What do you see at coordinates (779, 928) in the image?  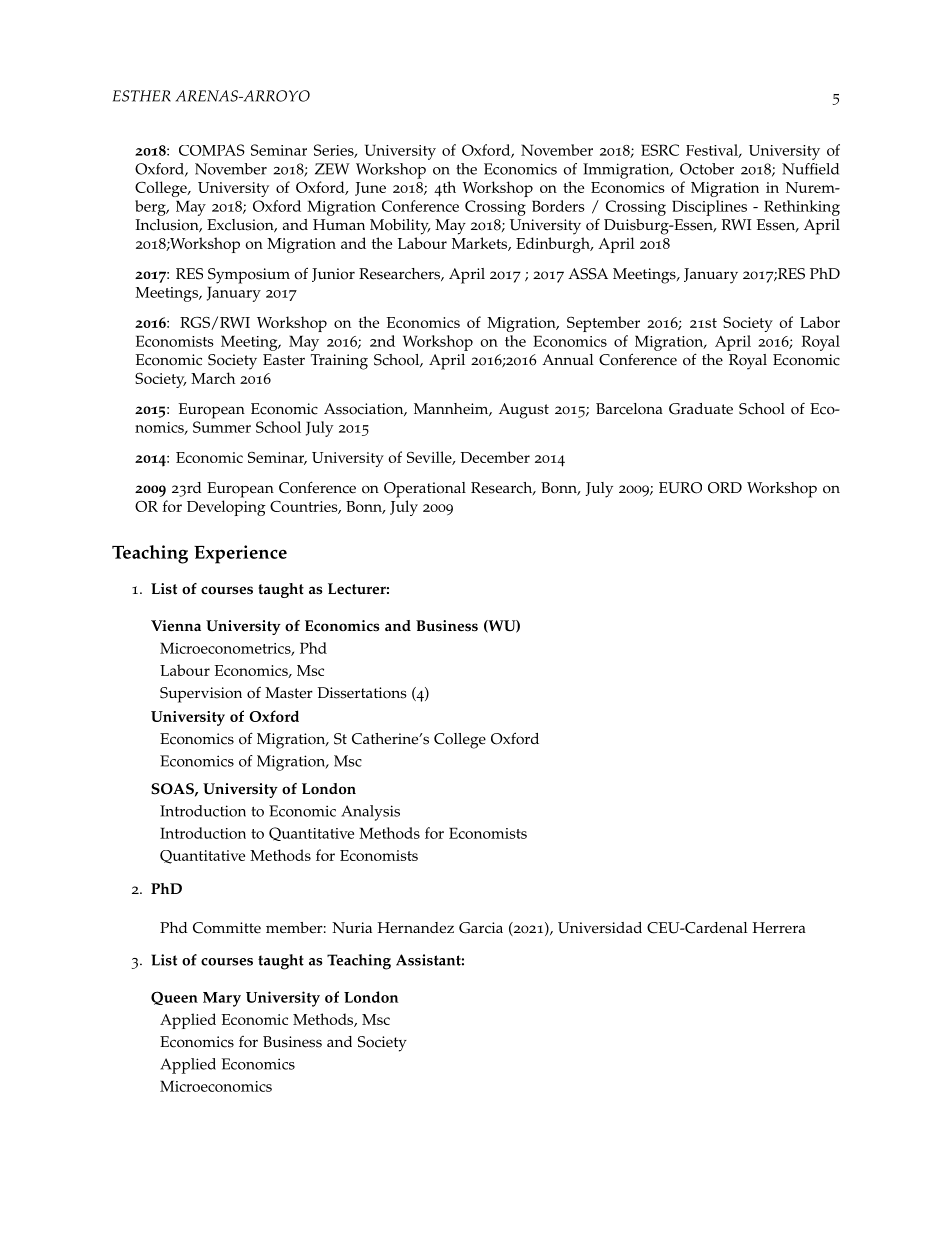 I see `Herrera` at bounding box center [779, 928].
